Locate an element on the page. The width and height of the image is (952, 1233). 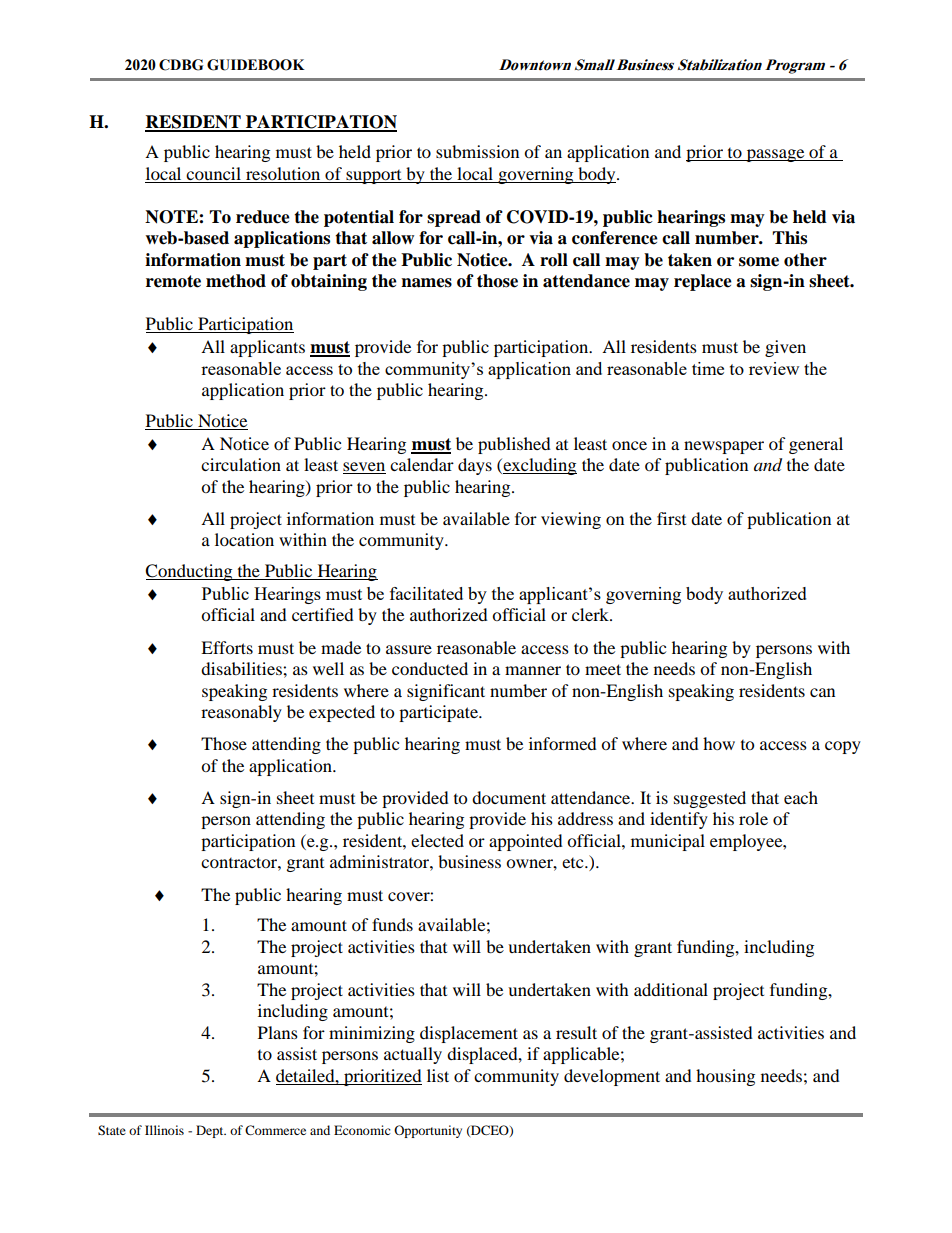
CDBG is located at coordinates (181, 65).
